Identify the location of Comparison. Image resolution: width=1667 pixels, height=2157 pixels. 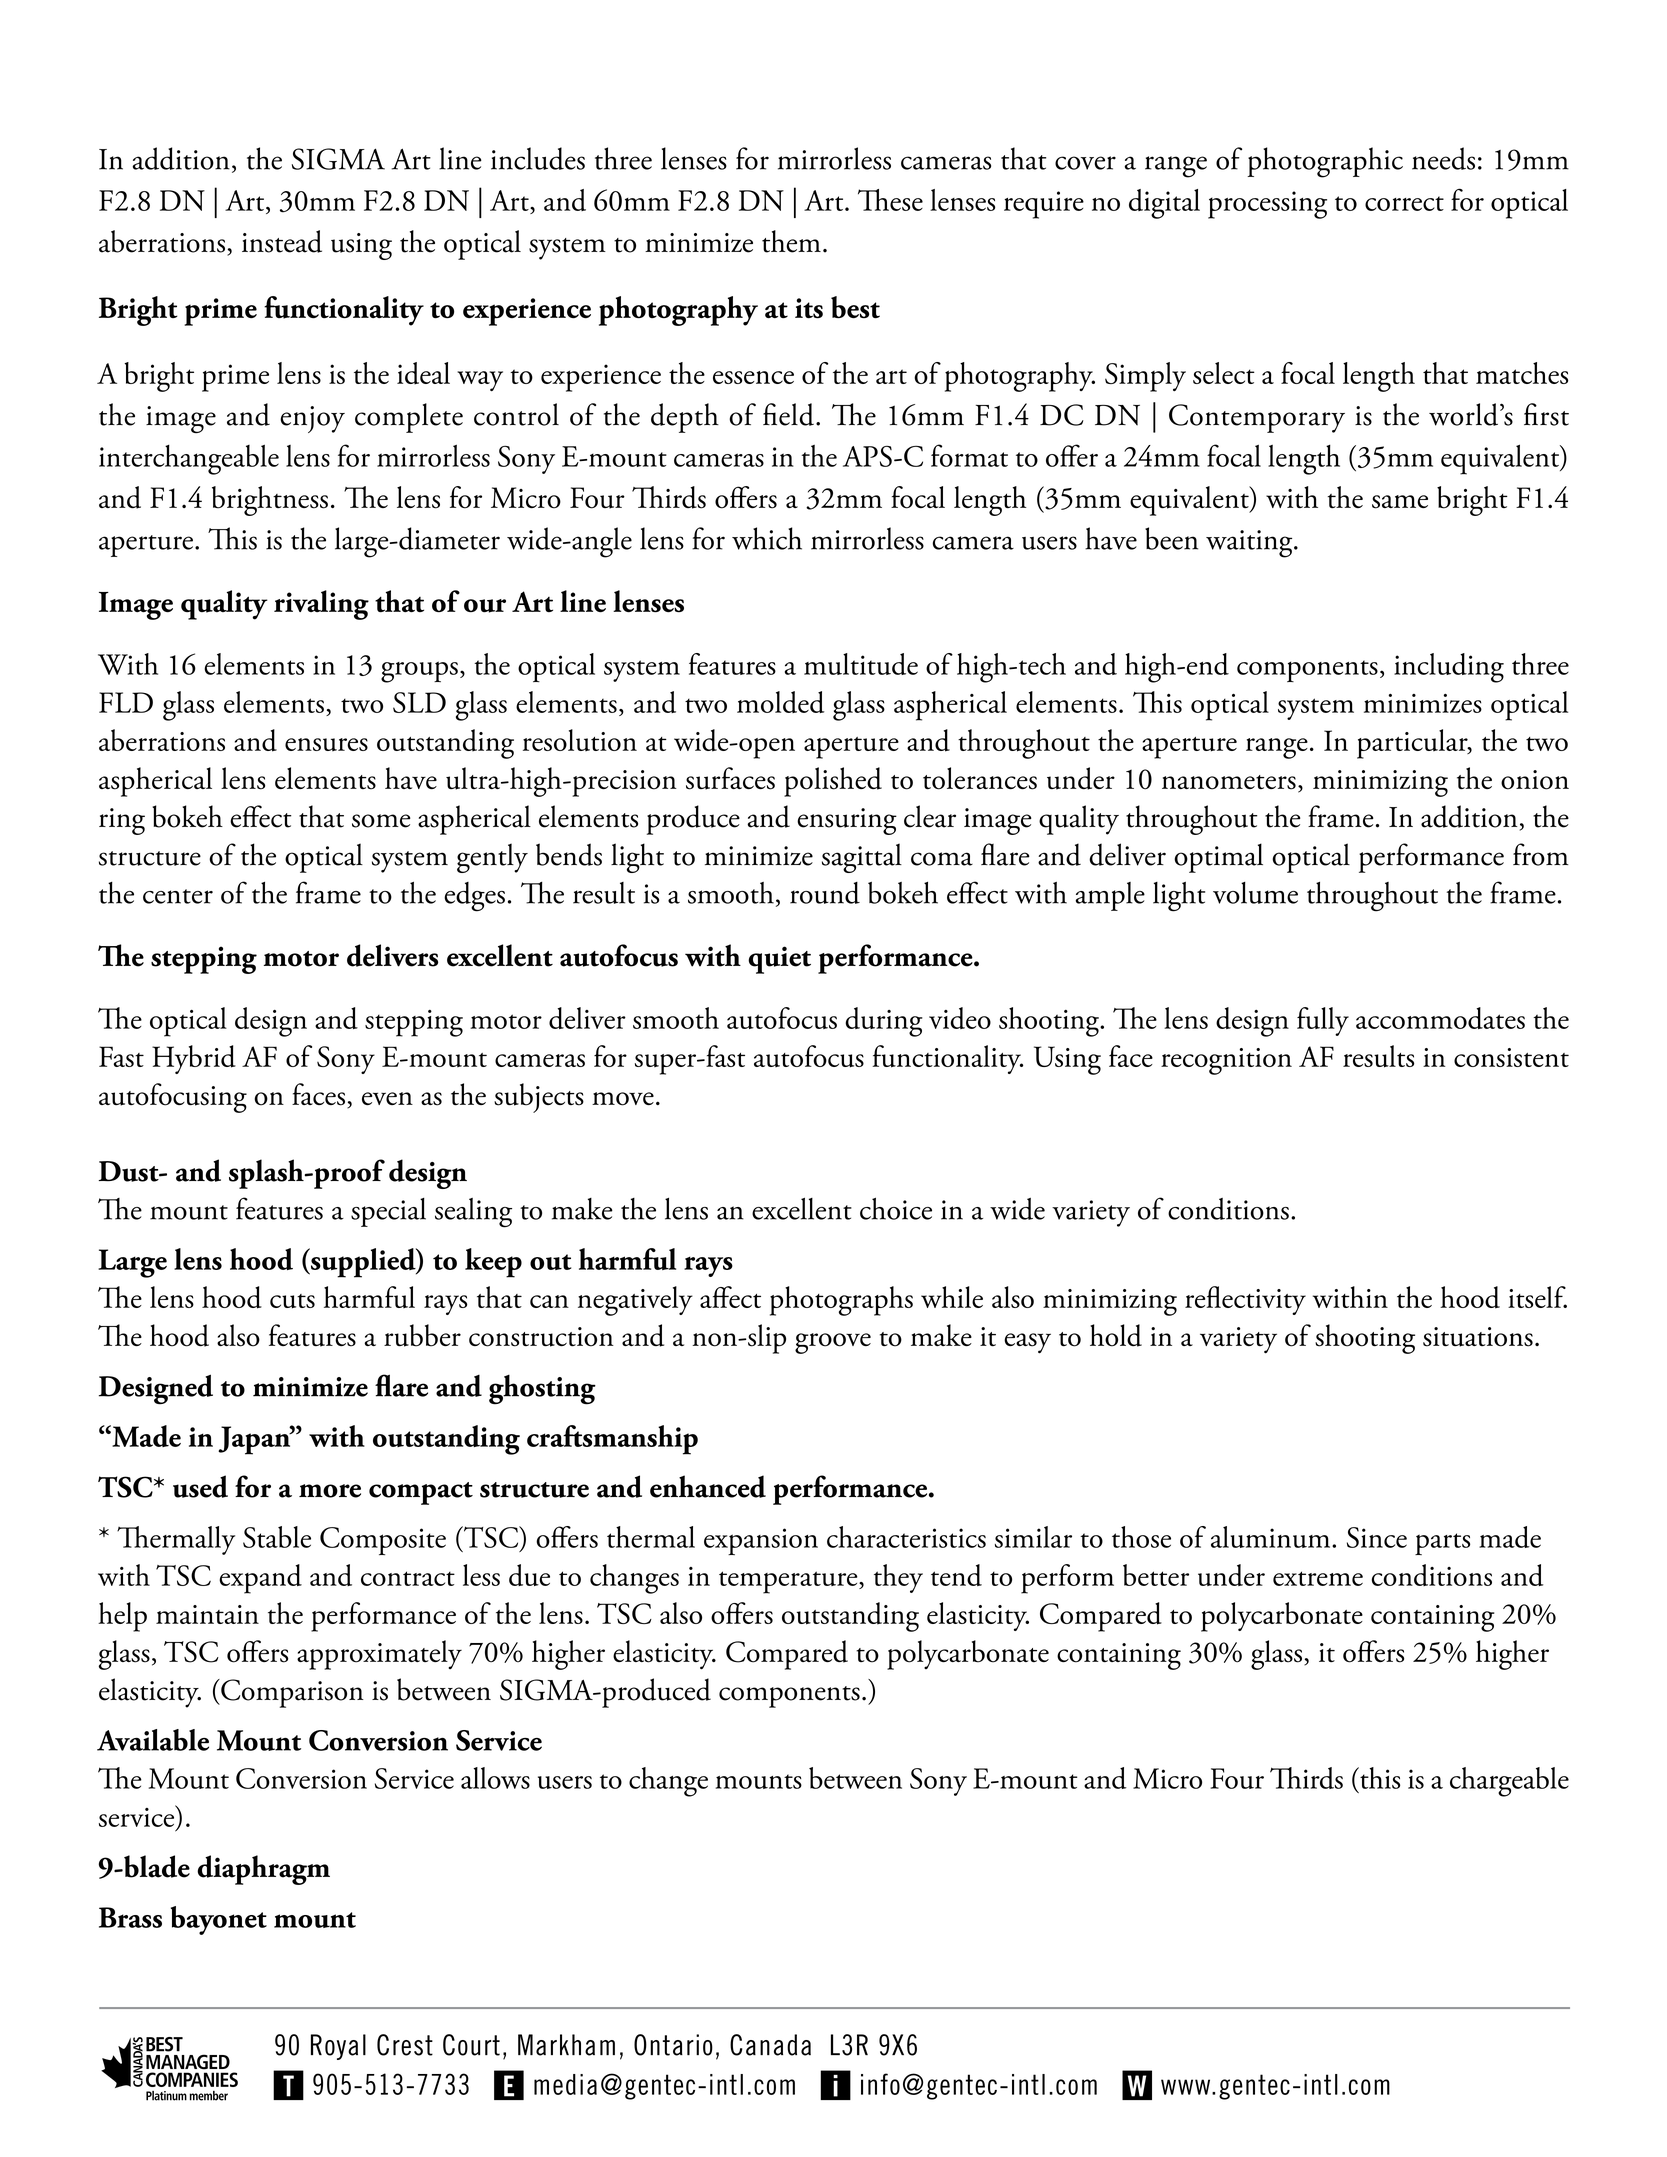
(291, 1693).
